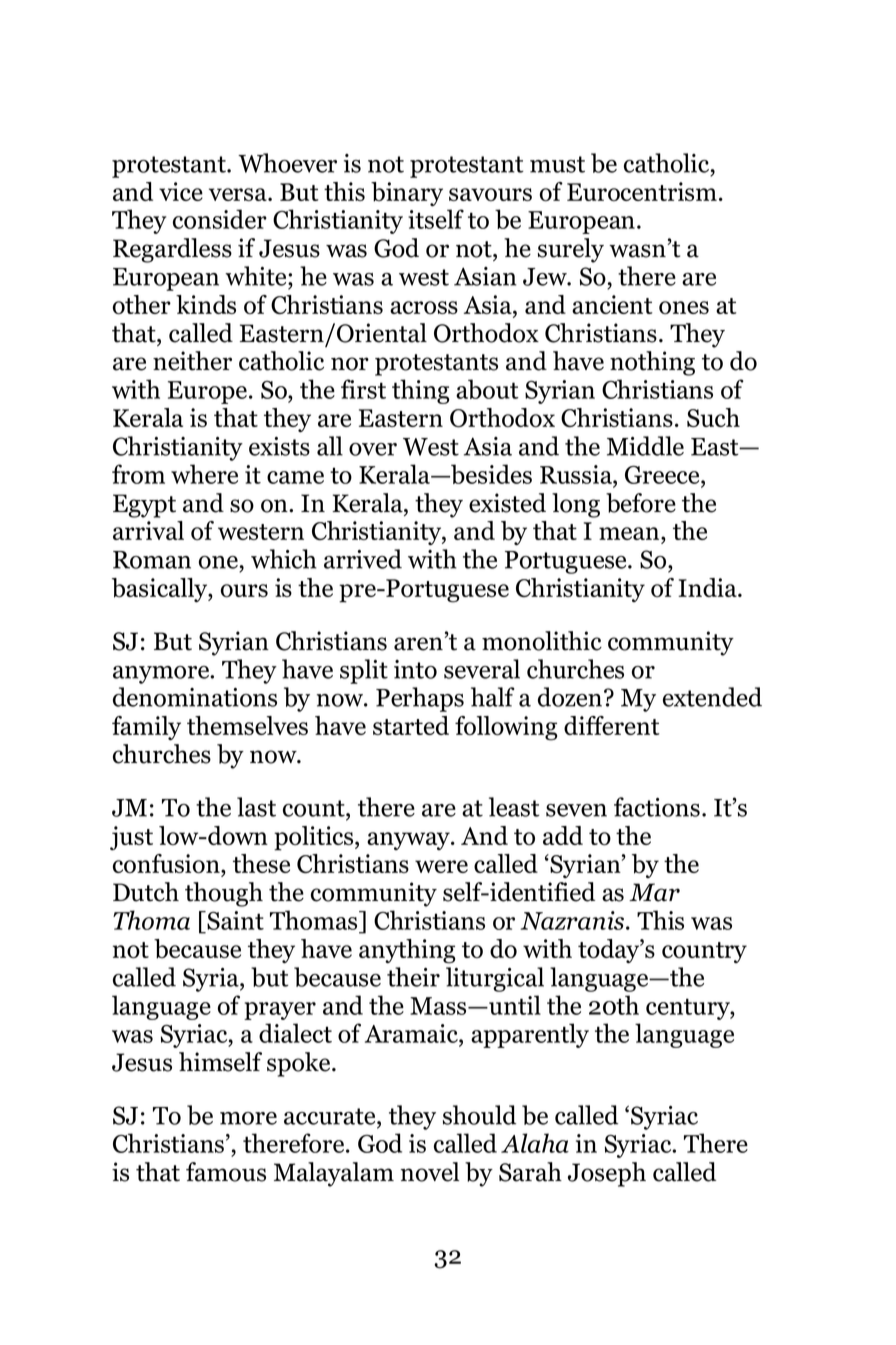 Image resolution: width=896 pixels, height=1345 pixels. I want to click on denominations, so click(195, 697).
